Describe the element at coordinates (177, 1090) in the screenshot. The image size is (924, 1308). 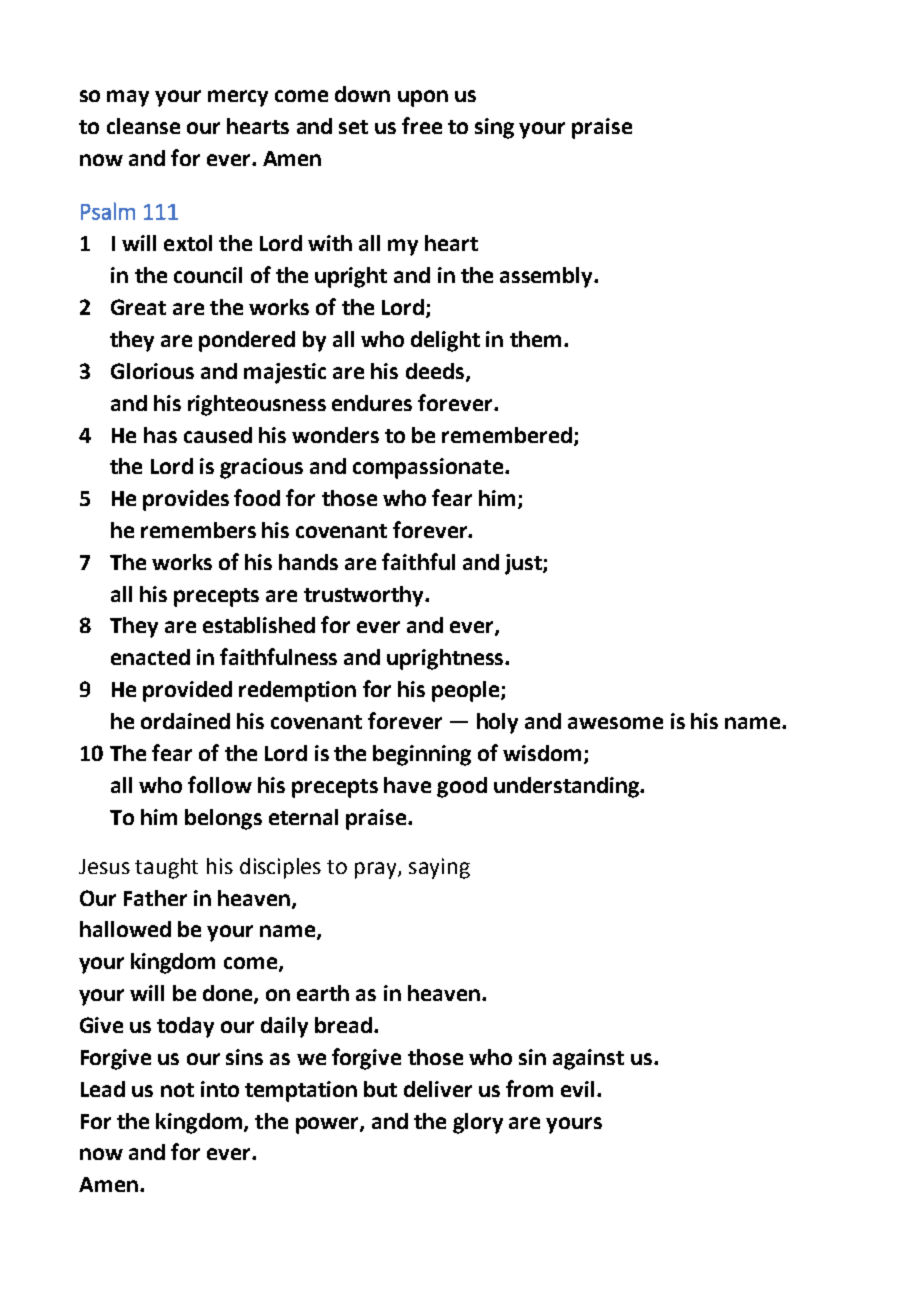
I see `not` at that location.
